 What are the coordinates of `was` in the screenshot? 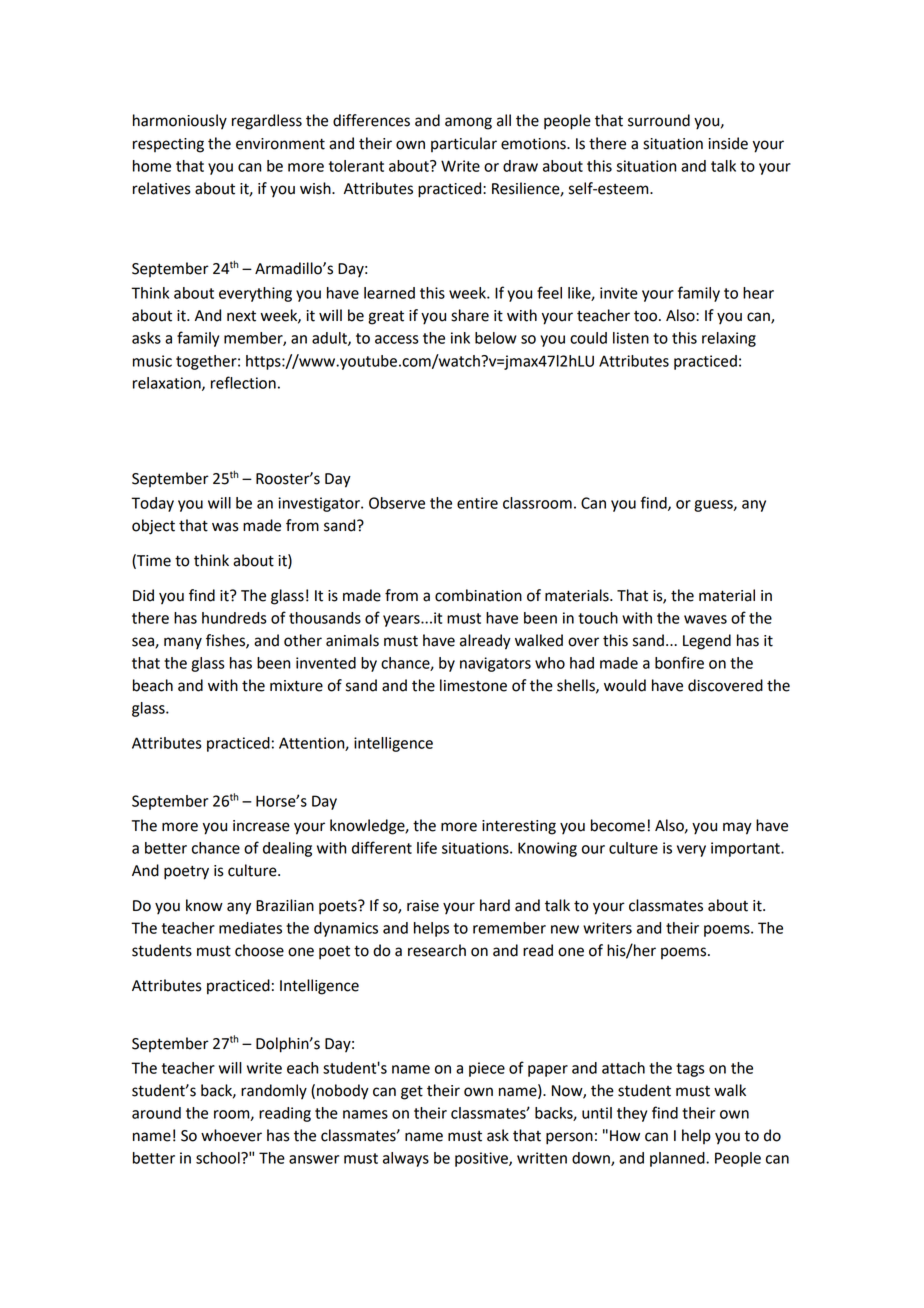 It's located at (225, 527).
